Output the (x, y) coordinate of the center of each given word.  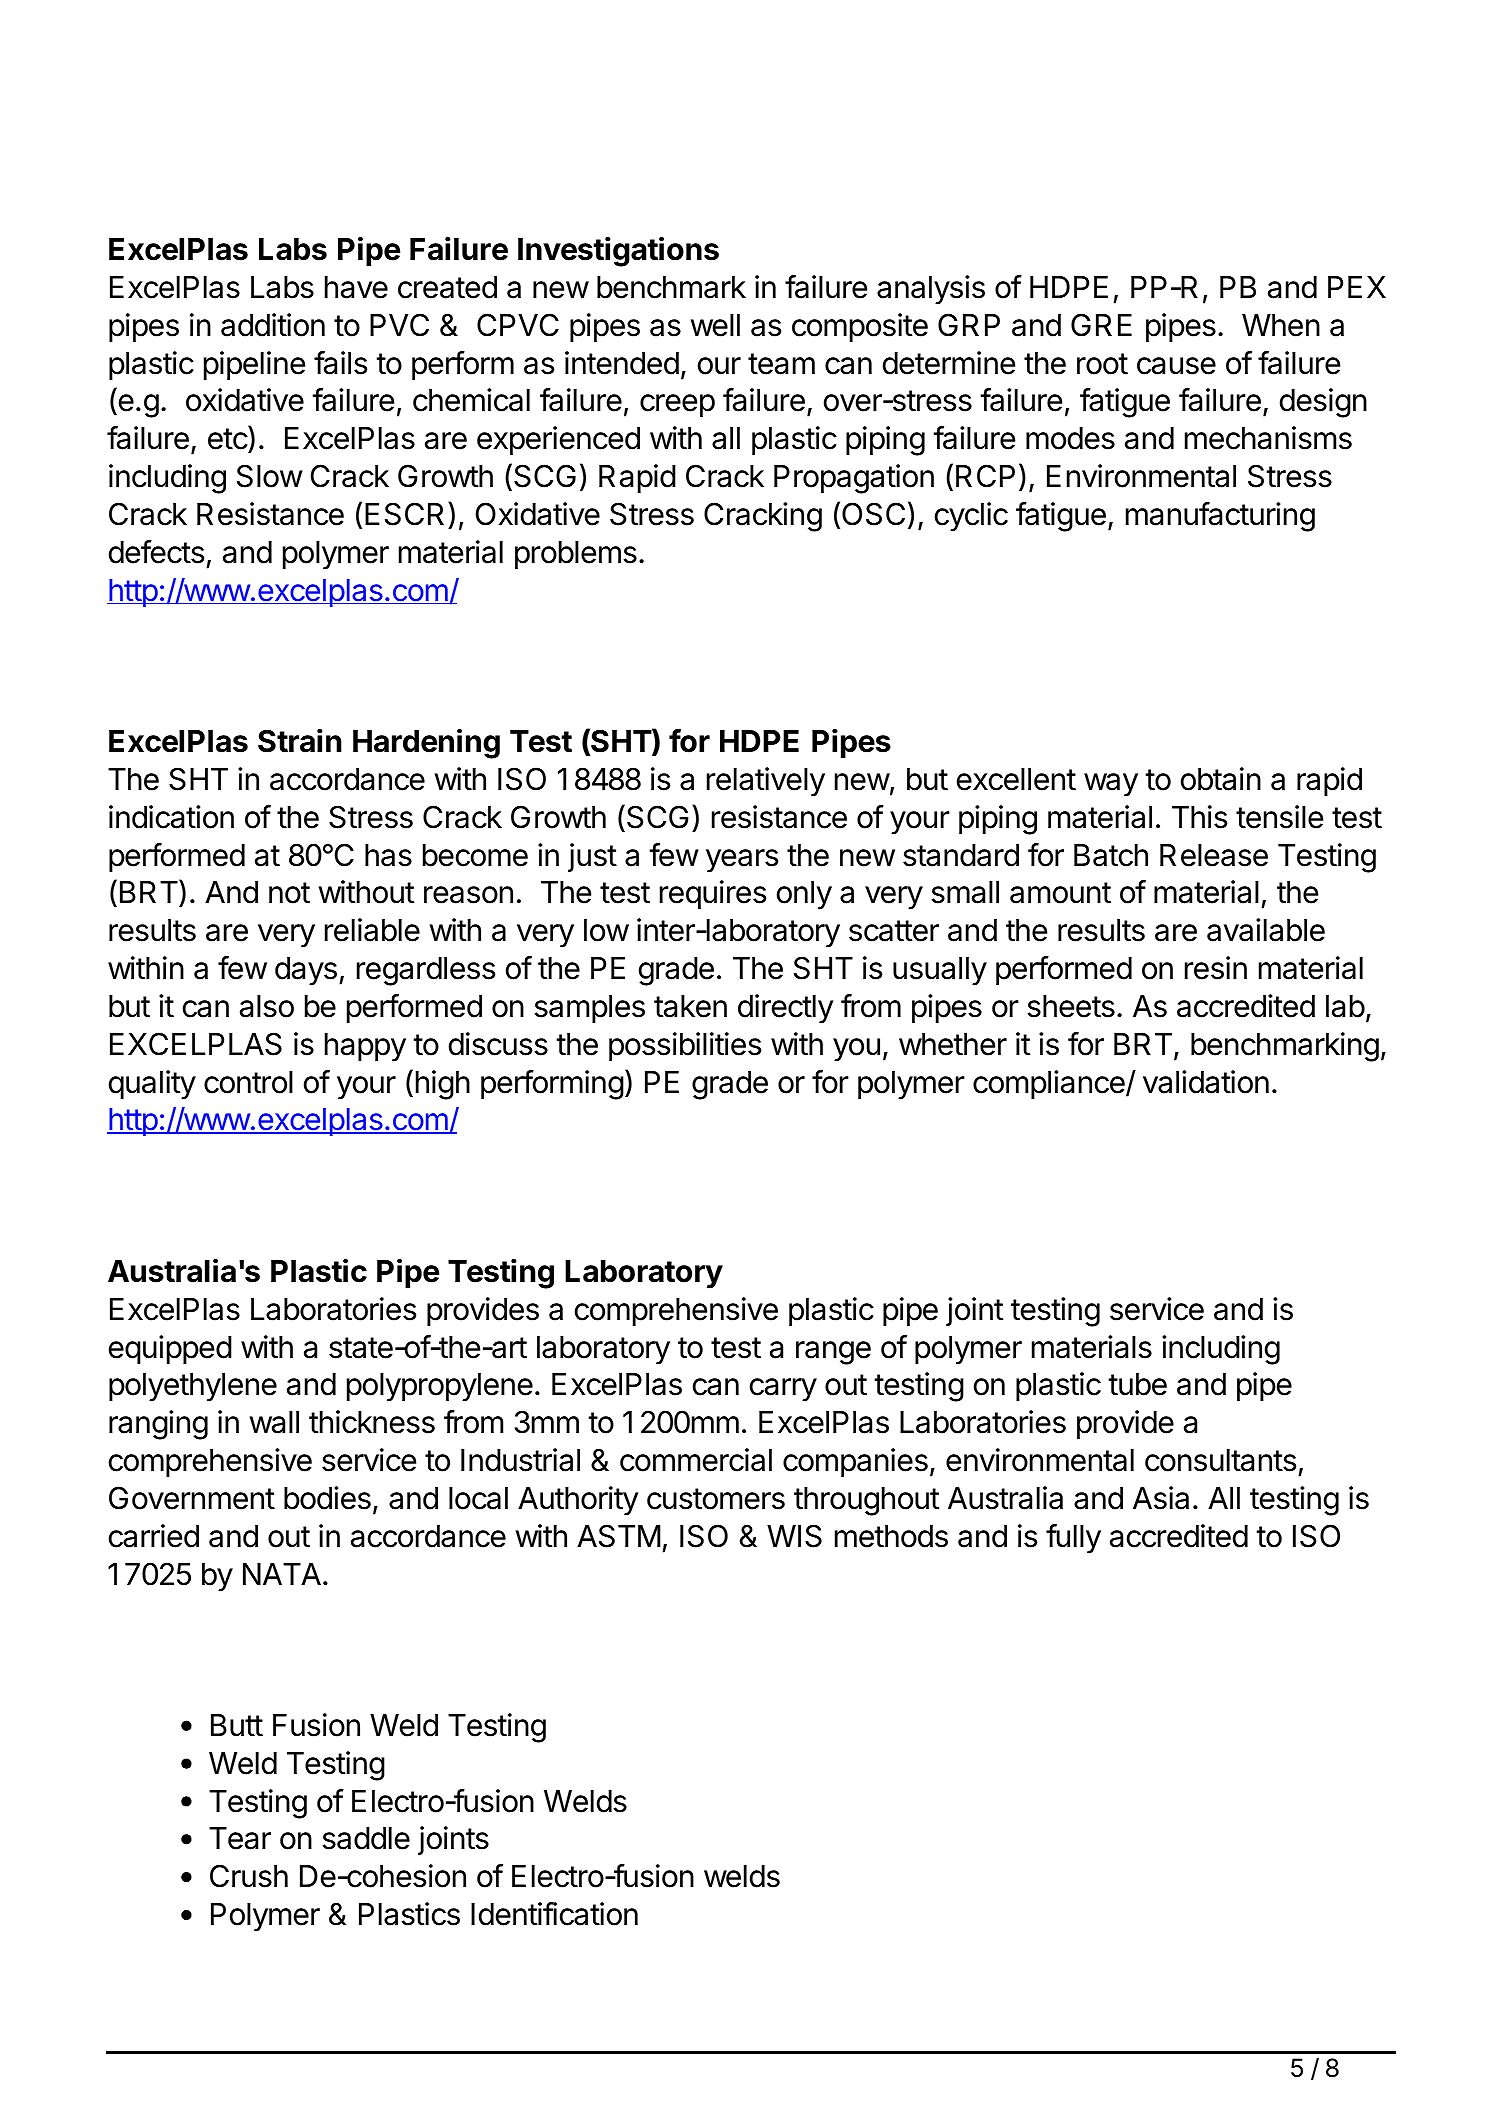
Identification (554, 1914)
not (289, 893)
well (715, 325)
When (1281, 325)
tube (1137, 1384)
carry (783, 1390)
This (1199, 817)
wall (274, 1422)
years (742, 861)
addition (273, 325)
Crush (249, 1876)
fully (1073, 1539)
